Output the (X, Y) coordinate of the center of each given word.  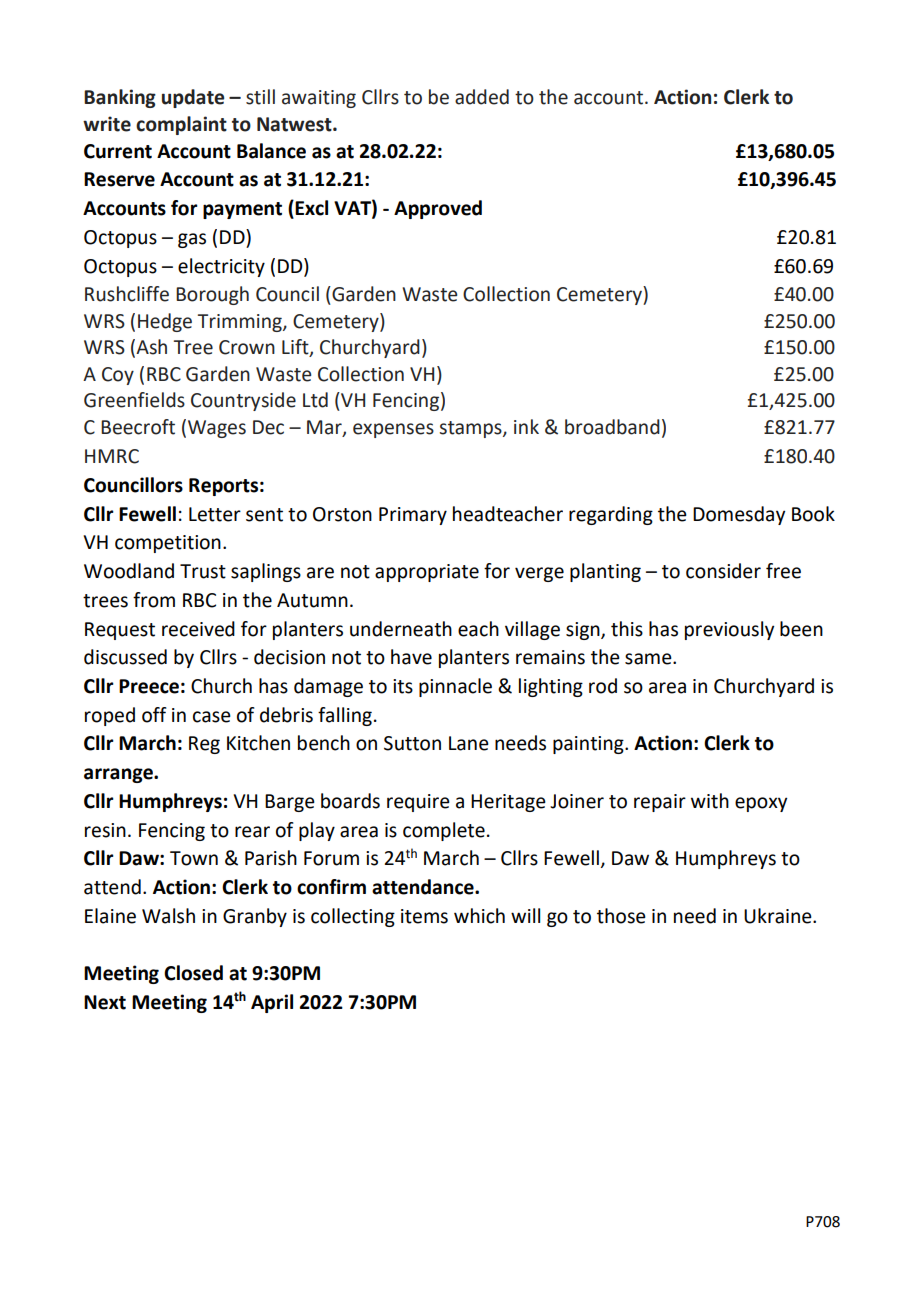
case (212, 717)
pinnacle (455, 687)
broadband (612, 427)
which (479, 916)
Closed (193, 973)
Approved (438, 209)
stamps (472, 429)
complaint (181, 125)
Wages (217, 429)
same (649, 659)
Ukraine (779, 916)
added (482, 97)
